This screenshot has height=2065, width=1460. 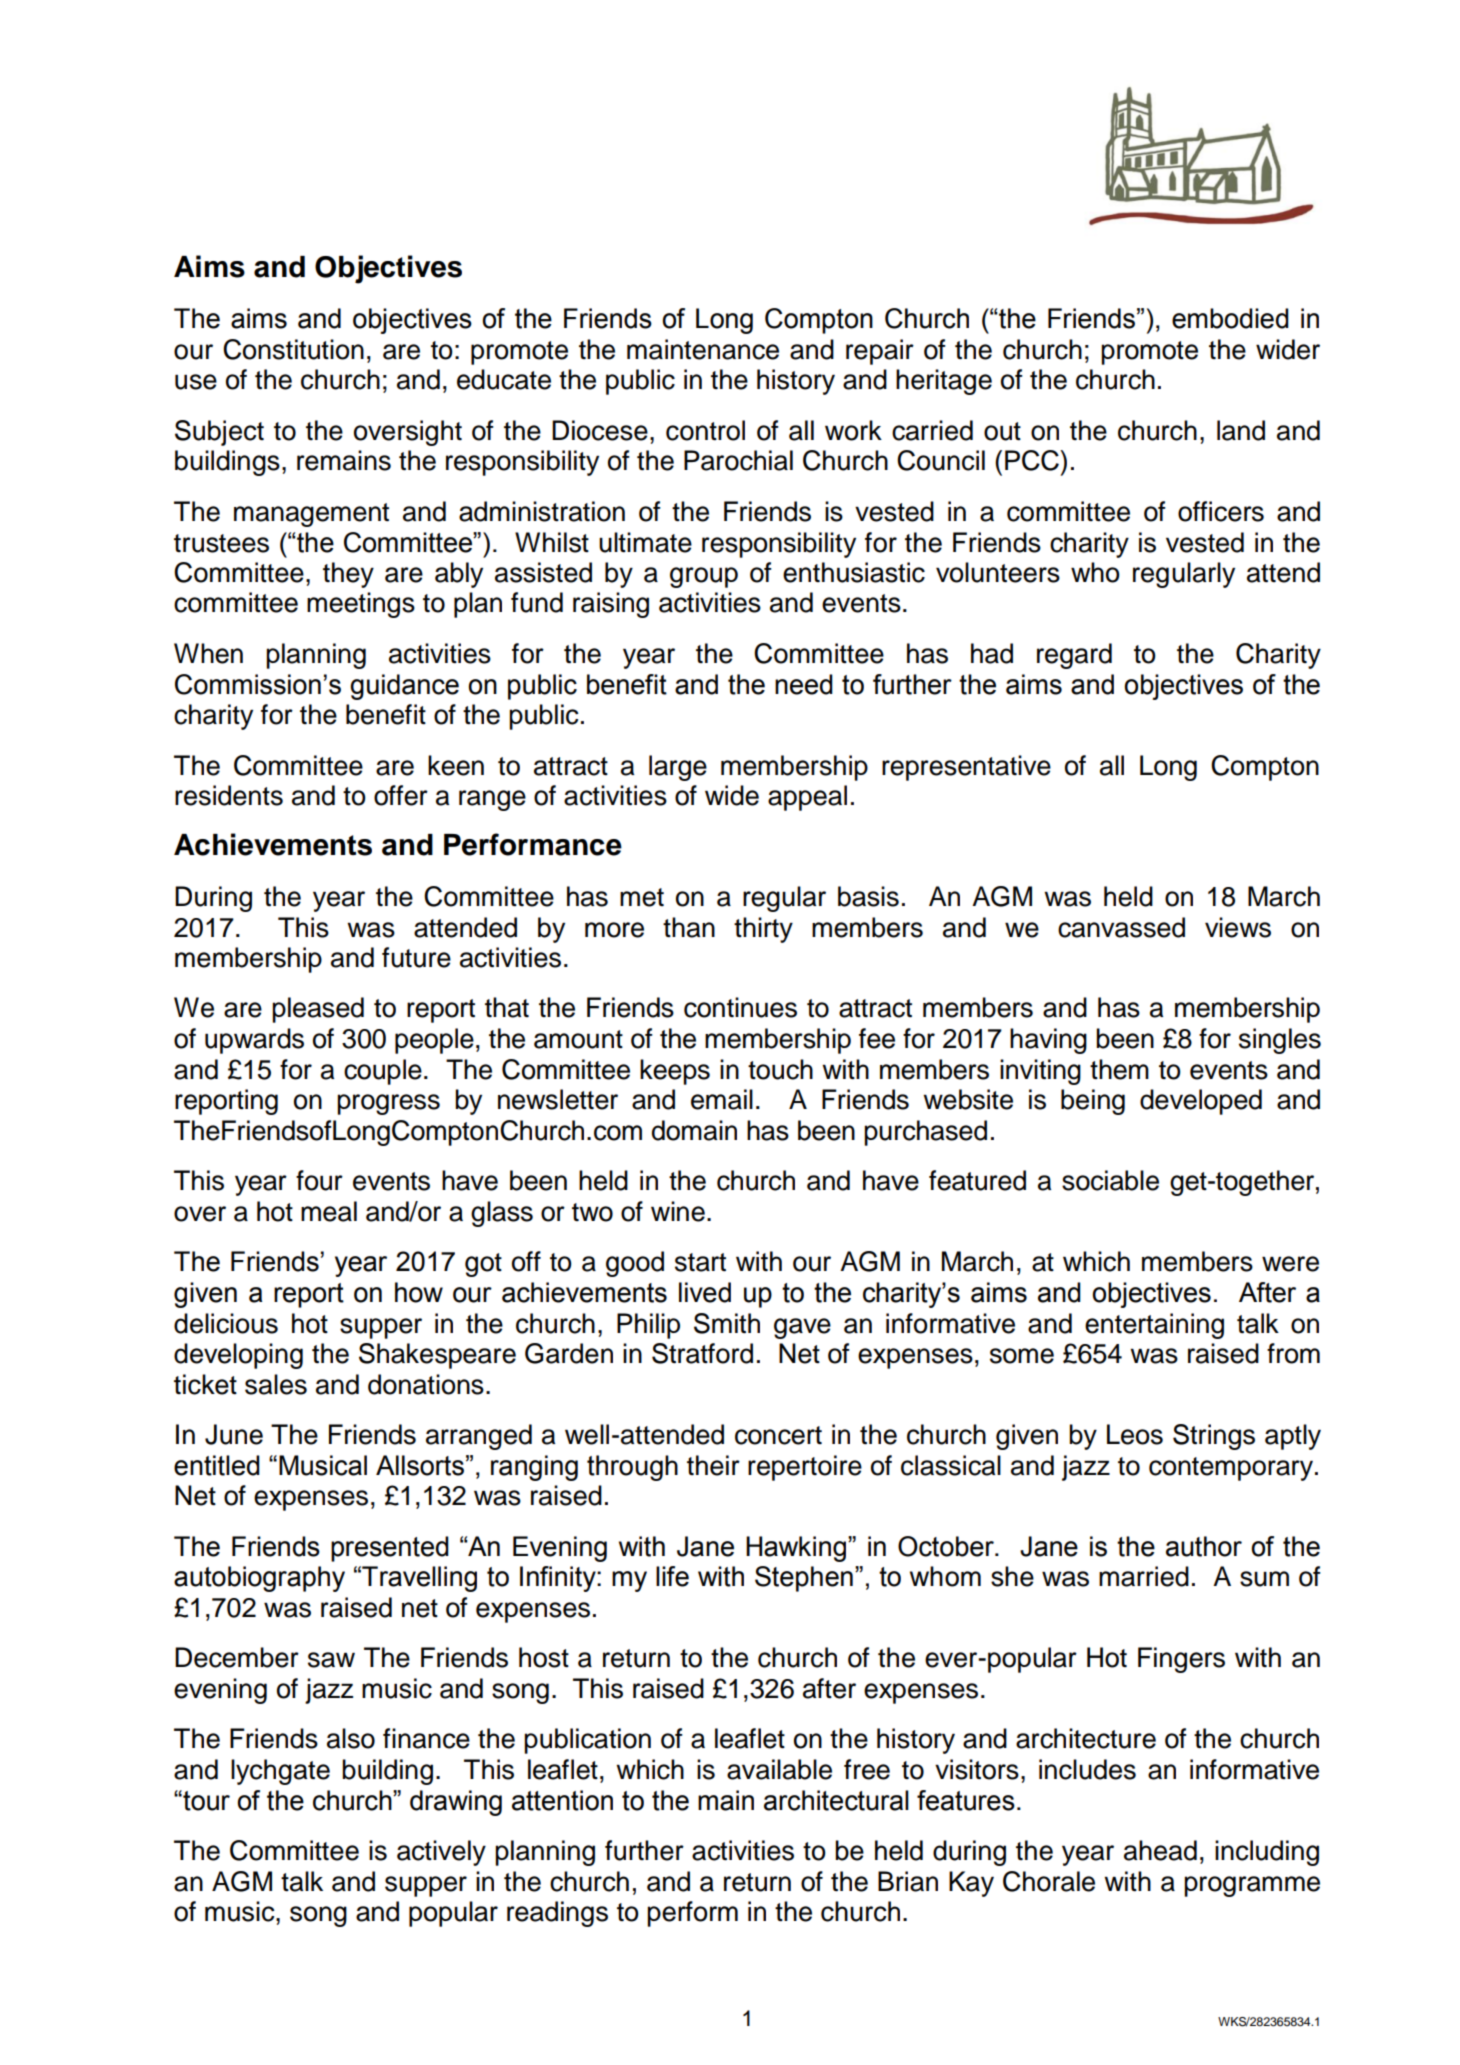 I want to click on Constitution, so click(x=293, y=349).
